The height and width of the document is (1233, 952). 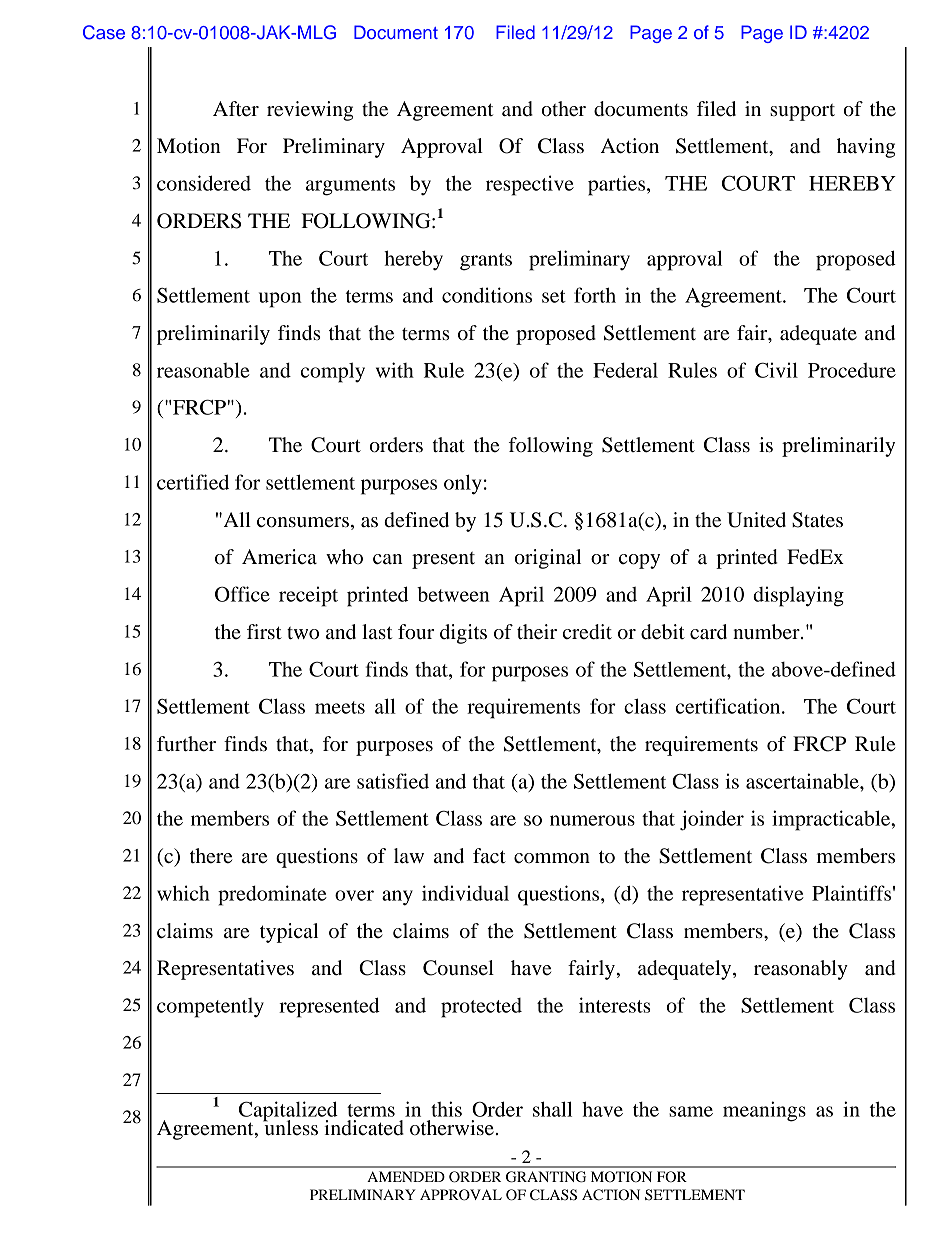 What do you see at coordinates (798, 596) in the document?
I see `displaying` at bounding box center [798, 596].
